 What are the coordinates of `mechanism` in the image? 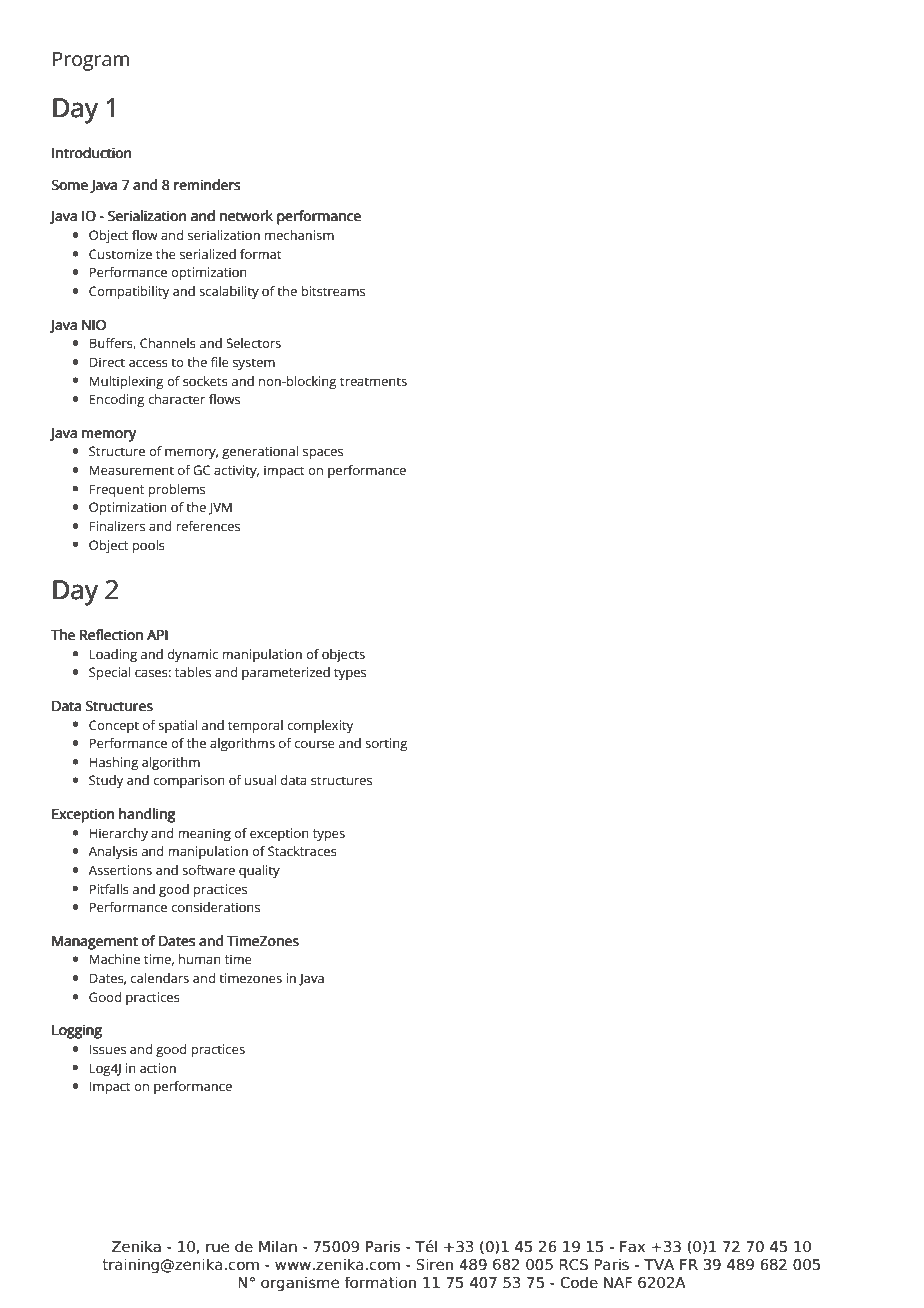 It's located at (299, 235).
